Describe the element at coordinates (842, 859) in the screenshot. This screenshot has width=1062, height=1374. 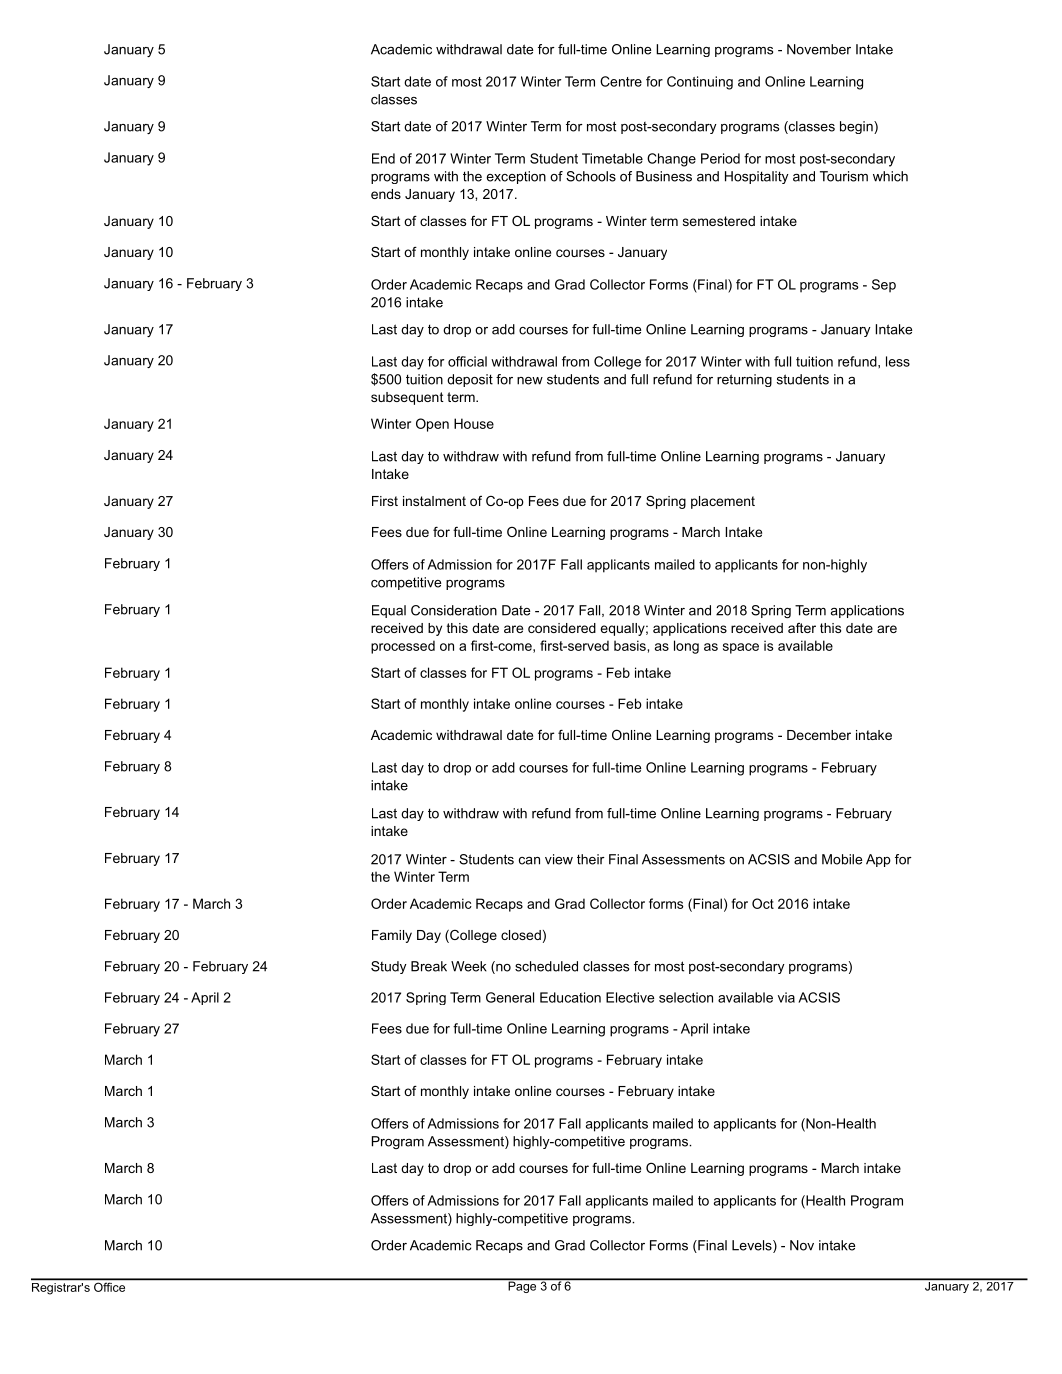
I see `Mobile` at that location.
